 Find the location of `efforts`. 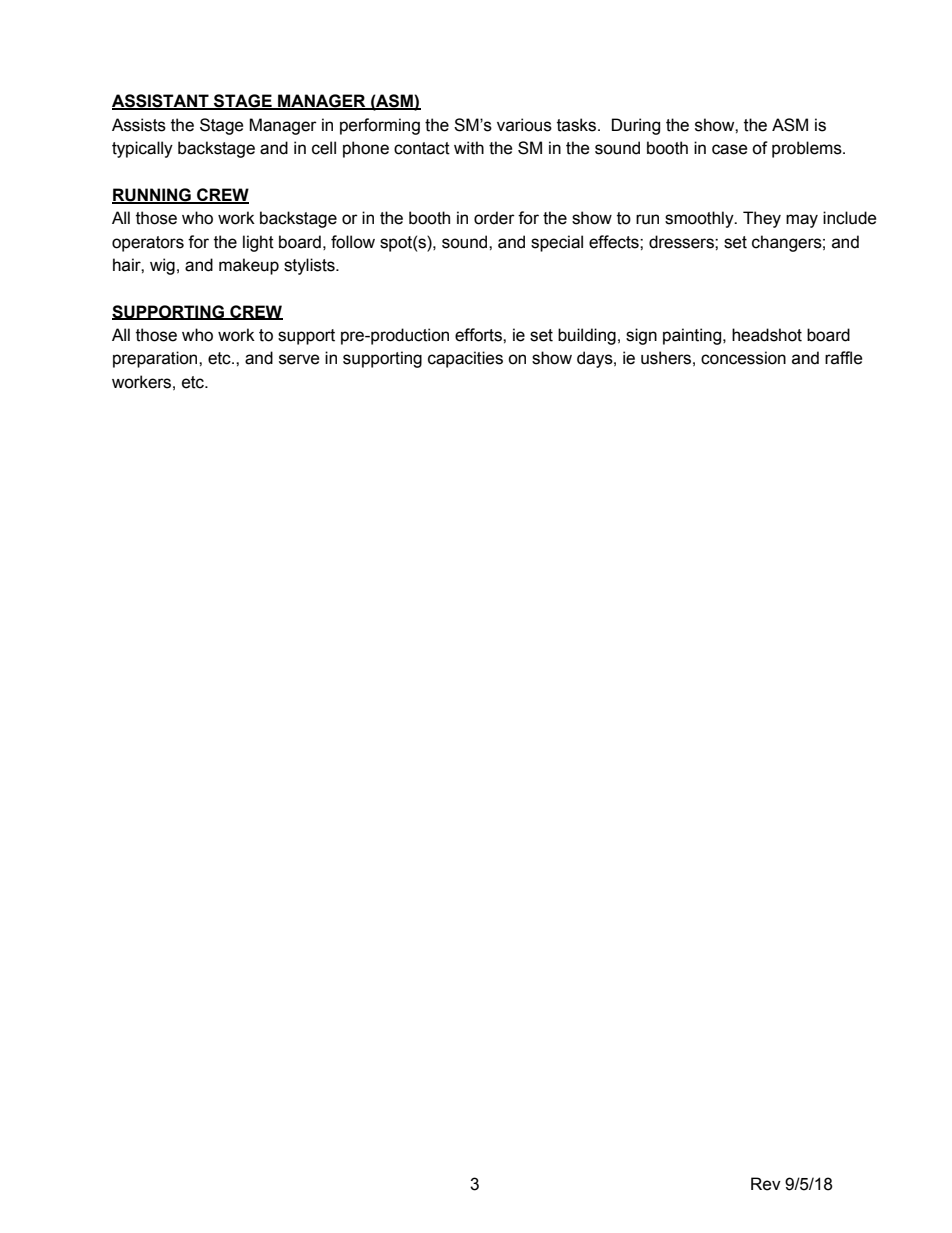

efforts is located at coordinates (479, 335).
